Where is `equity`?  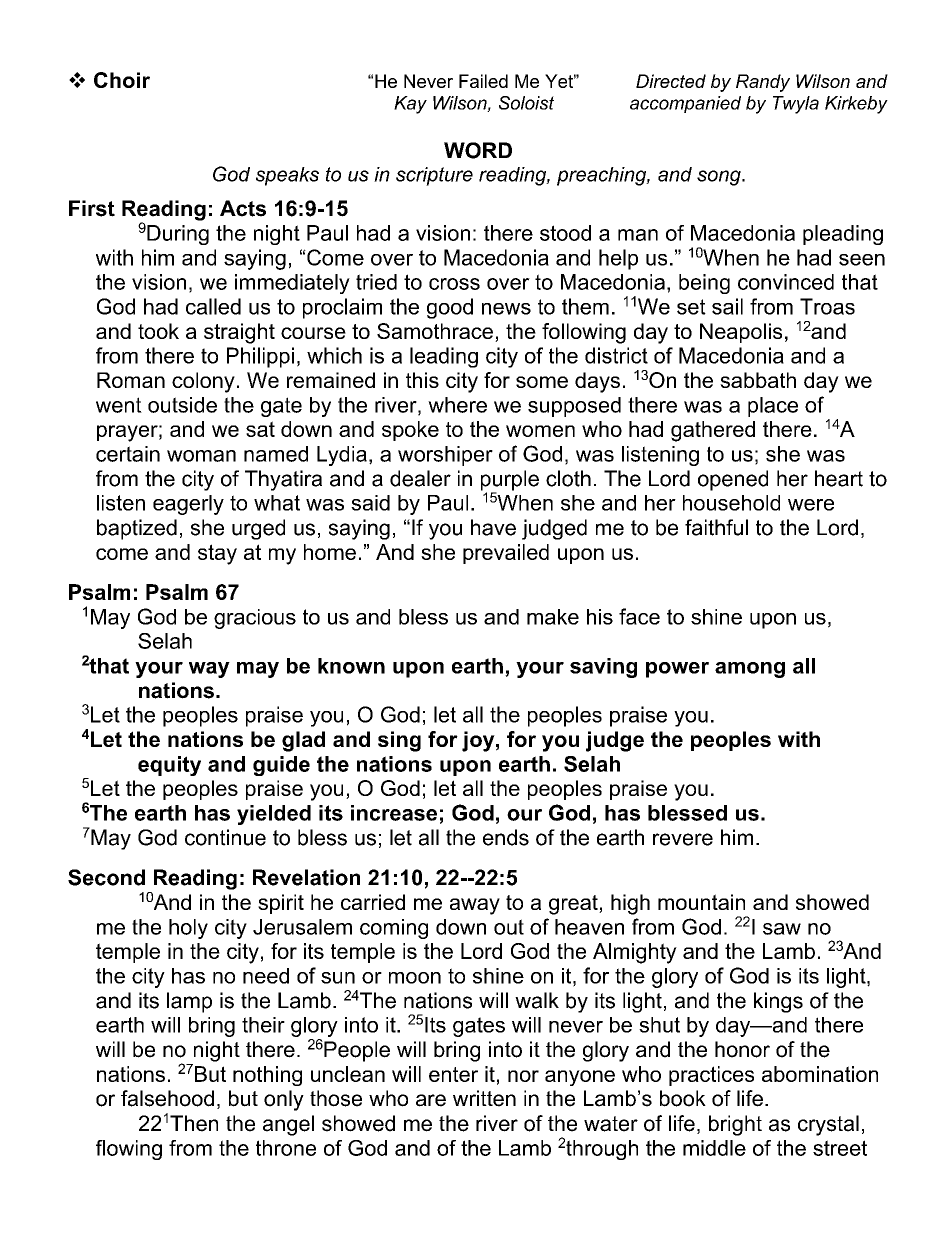 equity is located at coordinates (169, 766).
